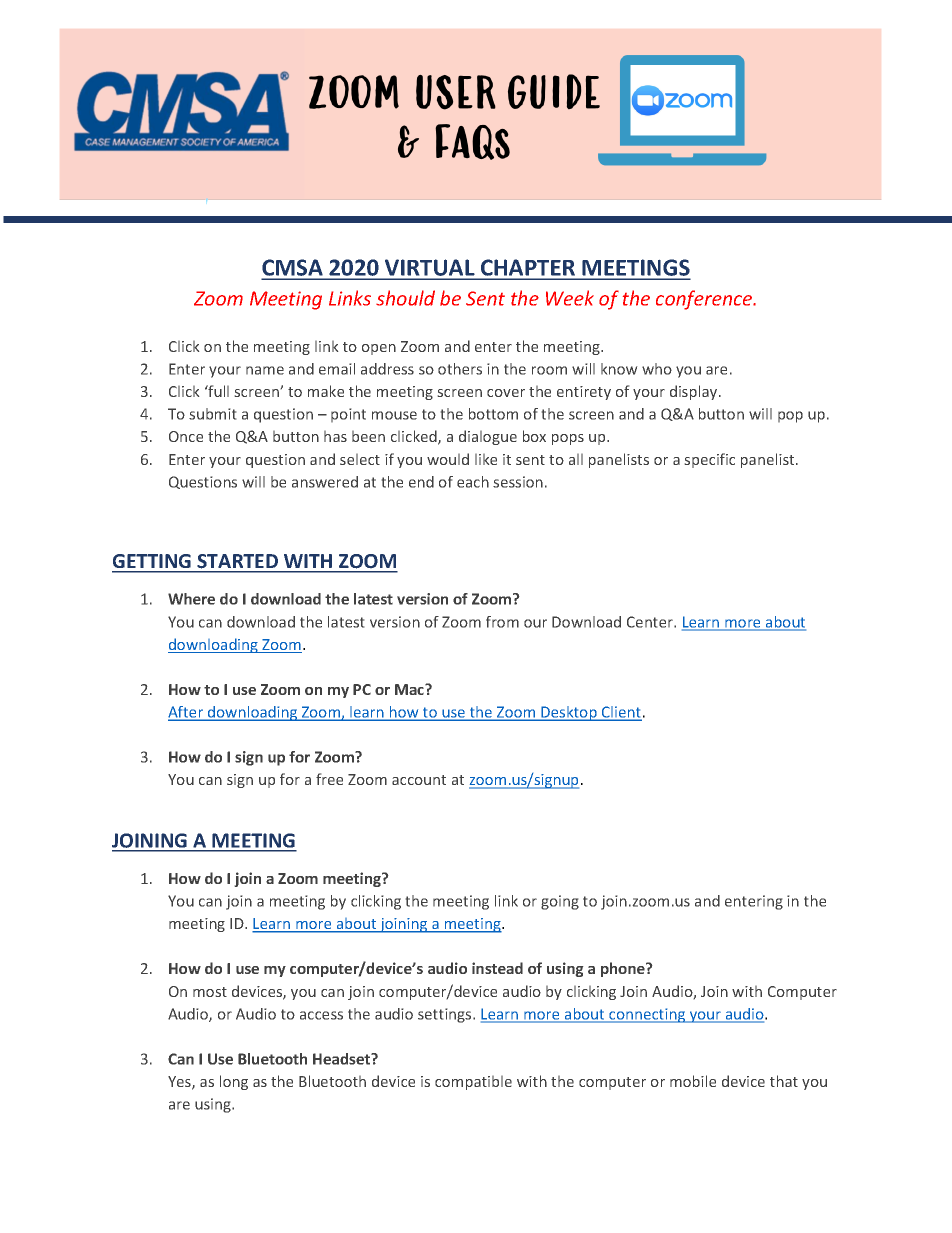 This page has height=1233, width=952. Describe the element at coordinates (560, 902) in the page. I see `going` at that location.
